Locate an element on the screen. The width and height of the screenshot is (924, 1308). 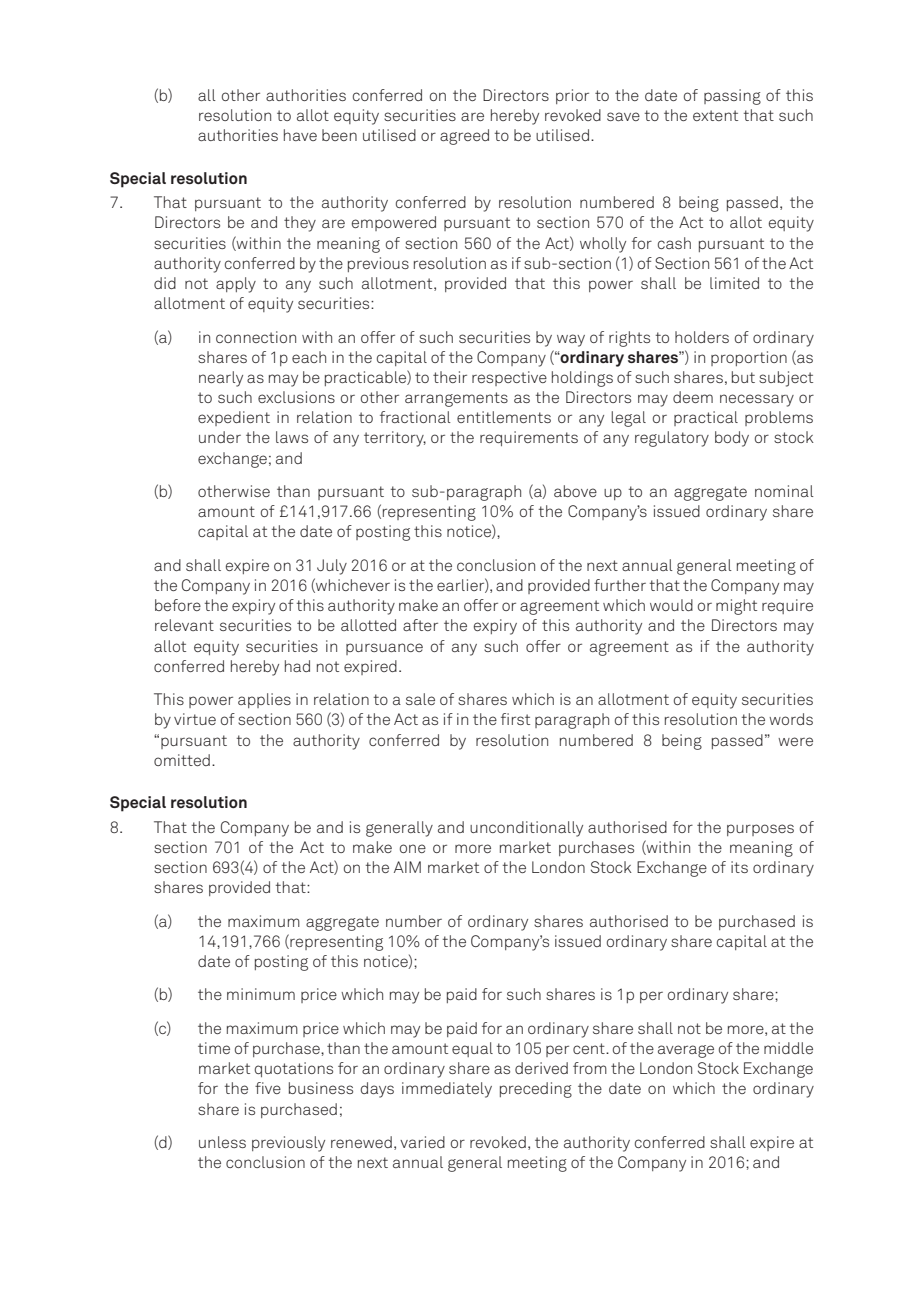
relevant is located at coordinates (184, 625).
